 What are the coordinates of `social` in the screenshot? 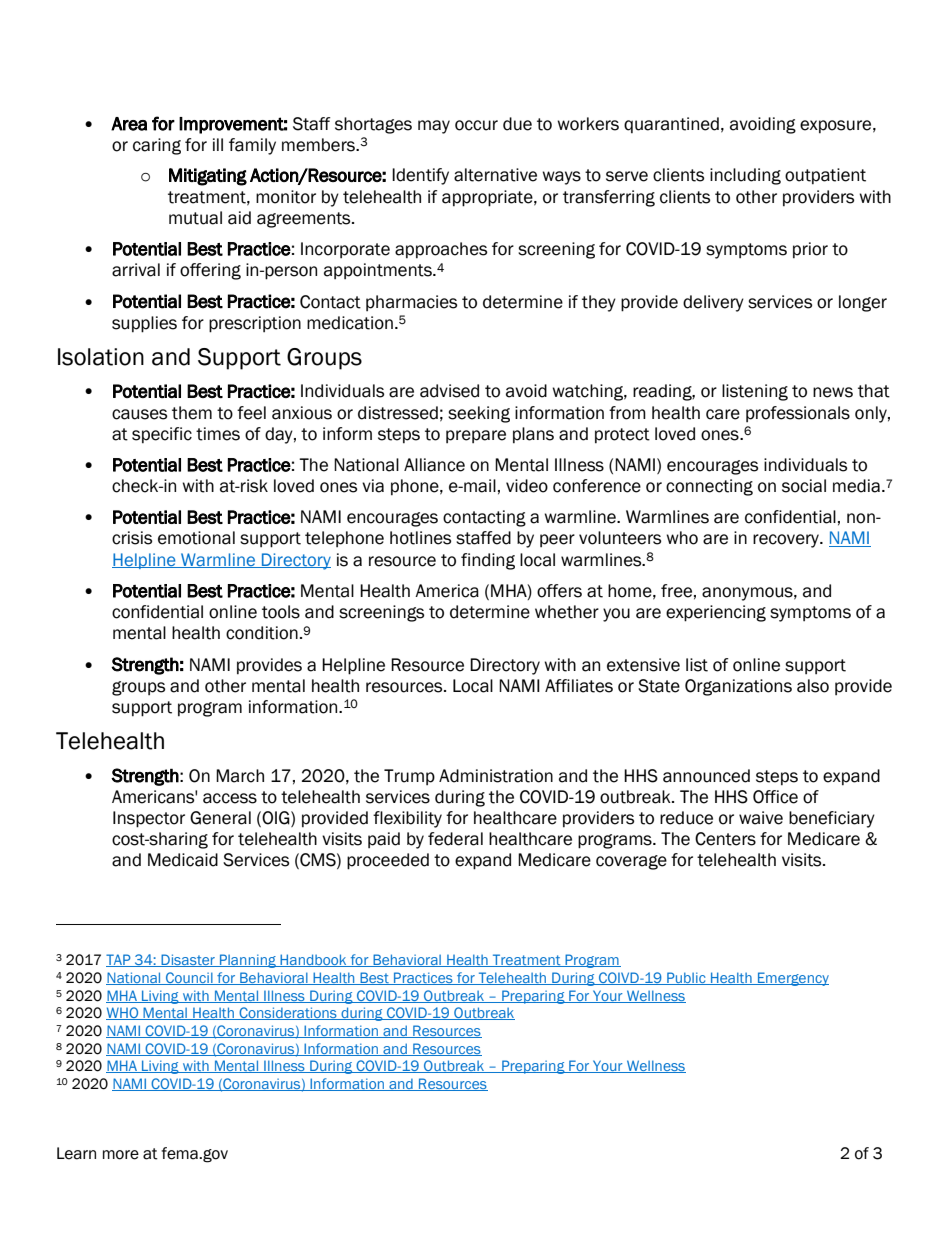 It's located at (804, 486).
